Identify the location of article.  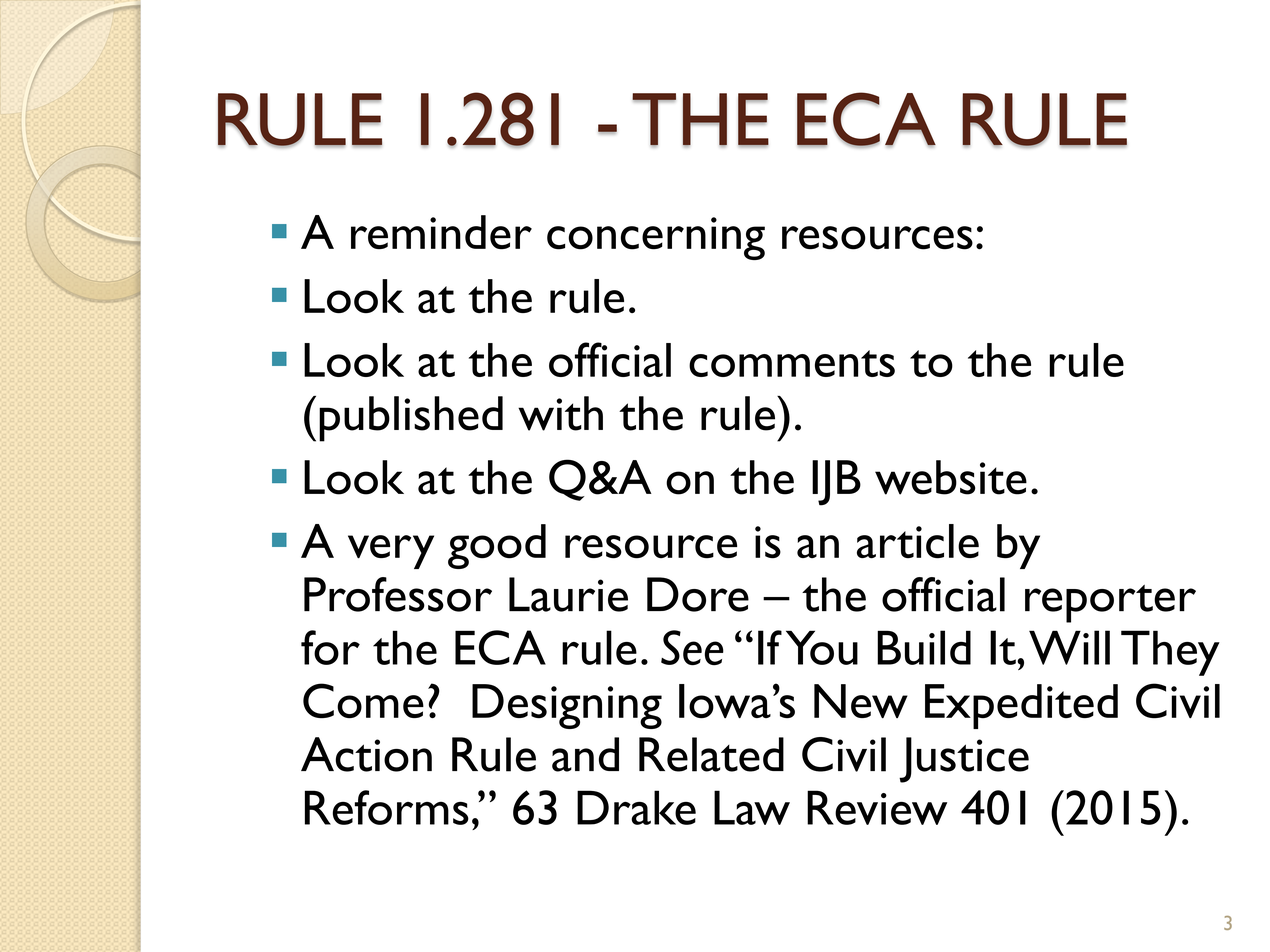
(918, 541).
